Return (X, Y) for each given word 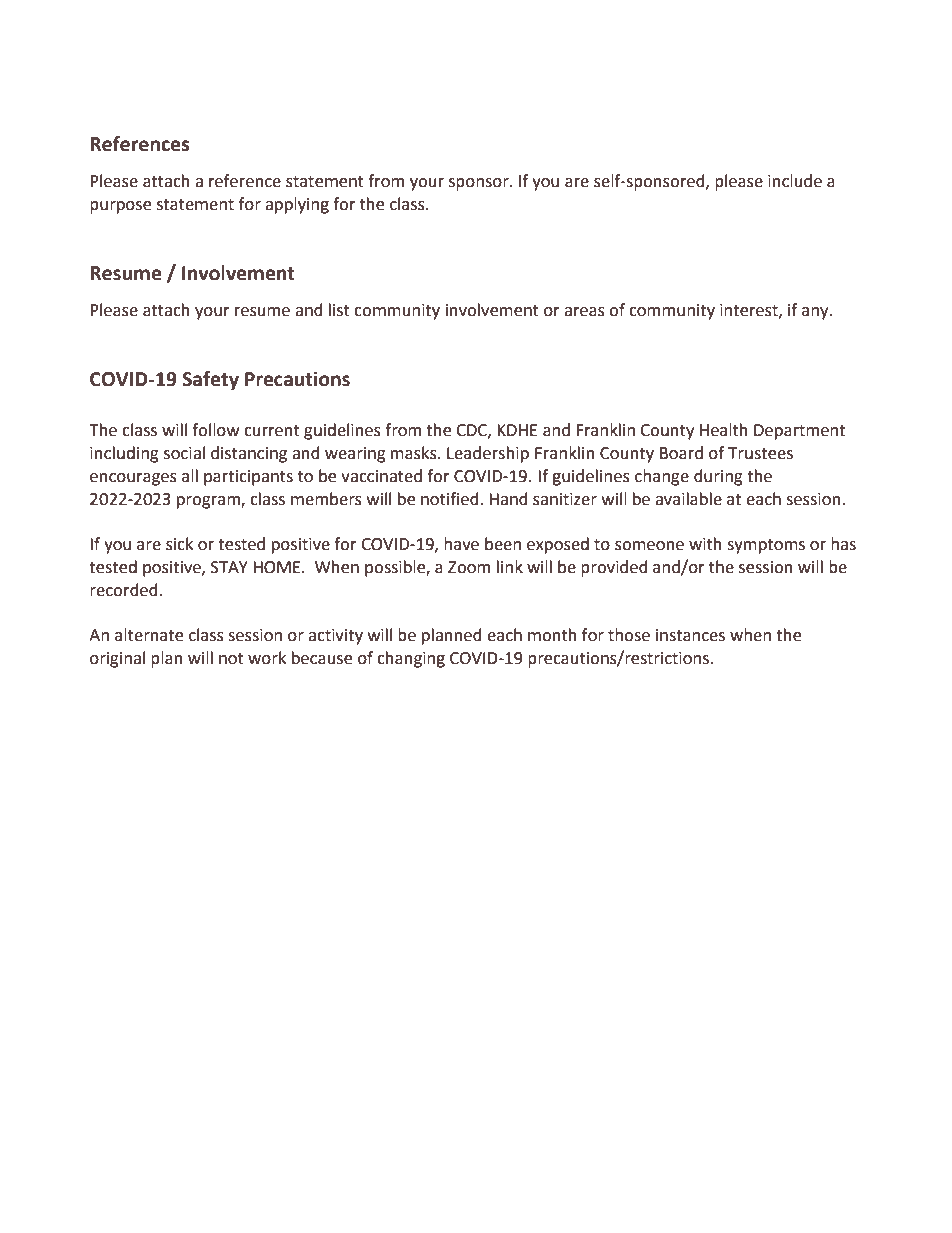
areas (584, 312)
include (795, 181)
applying (297, 205)
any (816, 313)
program (209, 502)
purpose (120, 207)
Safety (210, 380)
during (718, 477)
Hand (508, 499)
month (552, 635)
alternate (149, 635)
